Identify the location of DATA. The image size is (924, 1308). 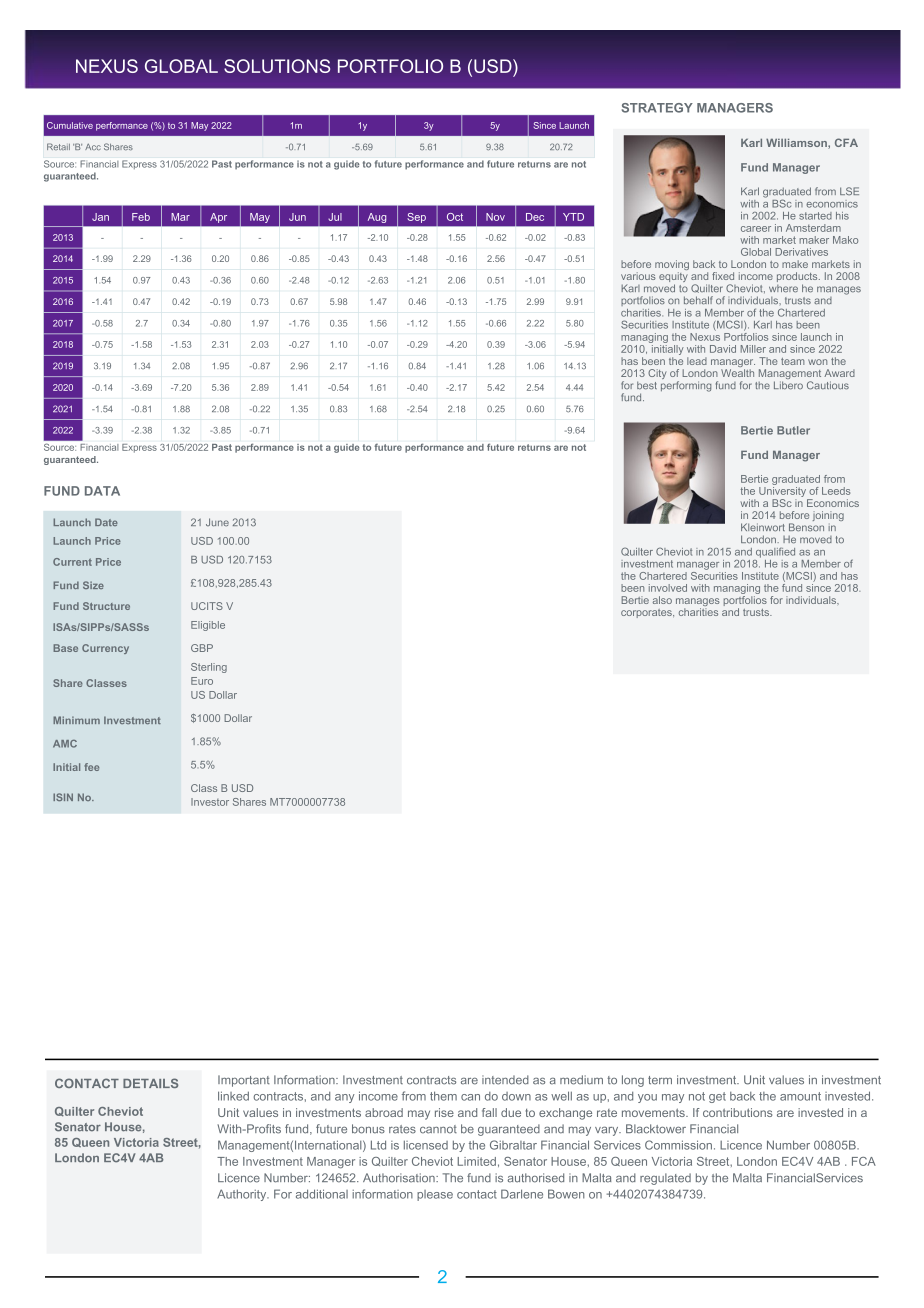
(102, 491).
